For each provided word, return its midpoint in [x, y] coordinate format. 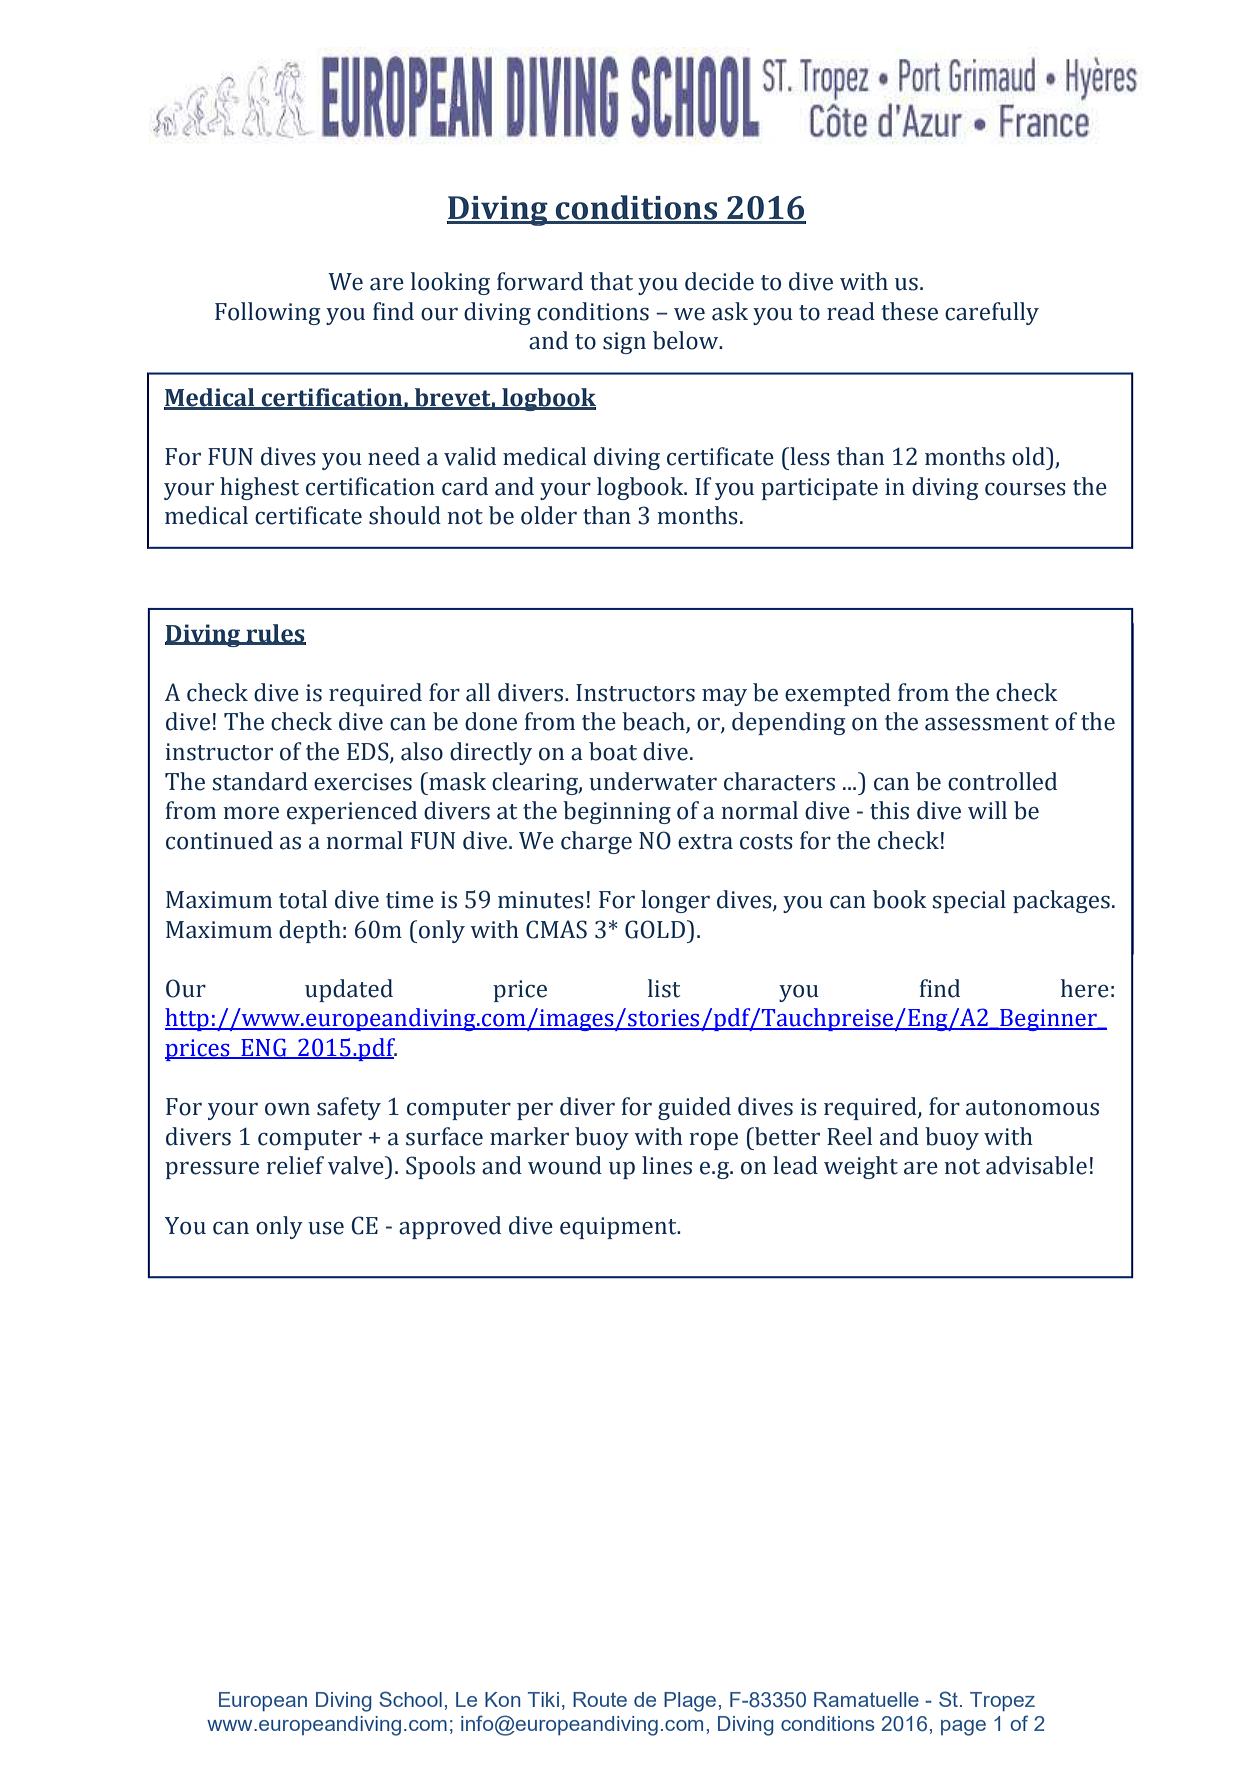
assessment [987, 723]
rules [275, 634]
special [969, 901]
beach [654, 722]
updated [349, 990]
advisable [1036, 1165]
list [664, 988]
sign [624, 343]
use [326, 1228]
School [410, 1699]
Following [268, 313]
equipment [619, 1228]
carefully [992, 313]
